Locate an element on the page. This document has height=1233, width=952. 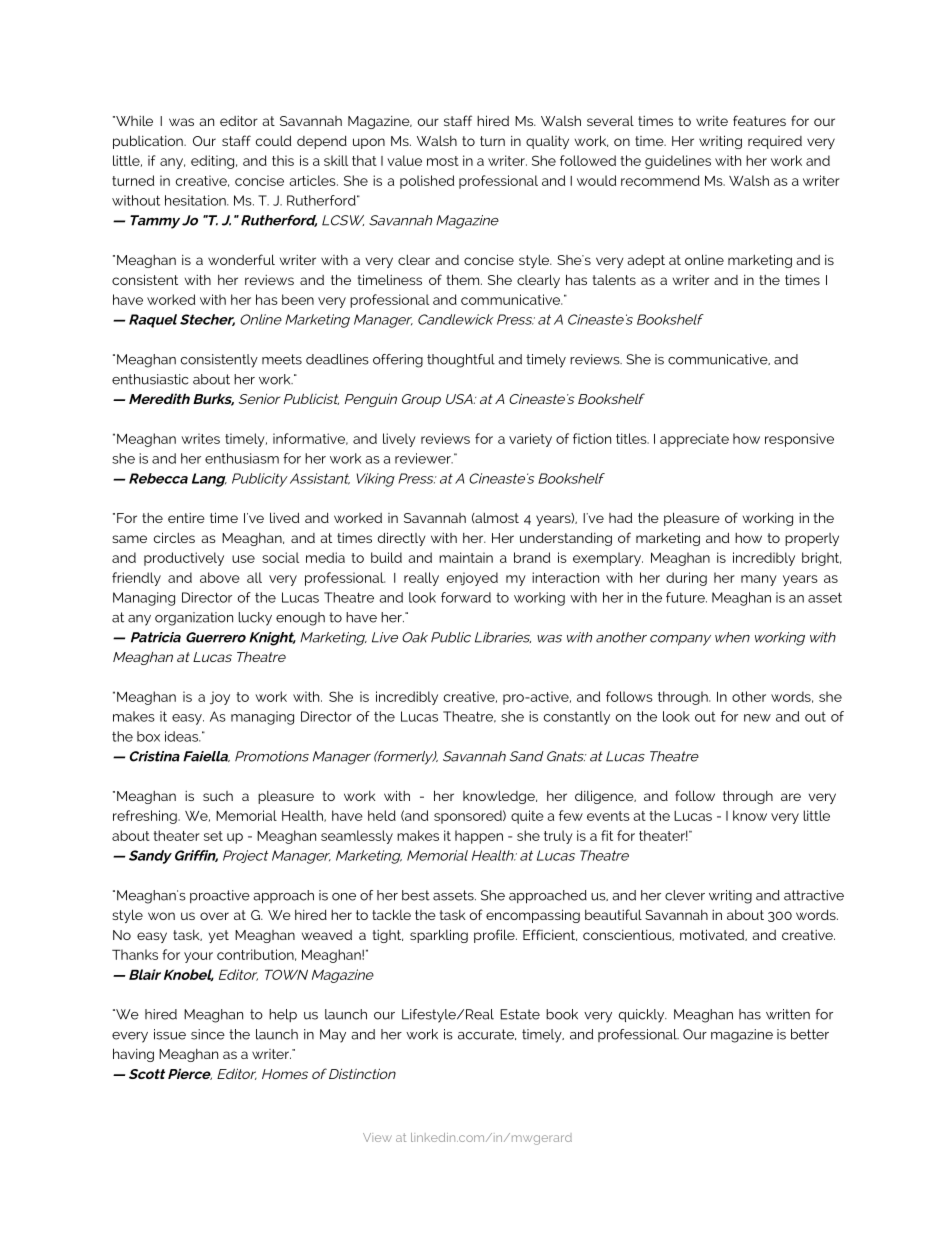
required is located at coordinates (775, 142).
